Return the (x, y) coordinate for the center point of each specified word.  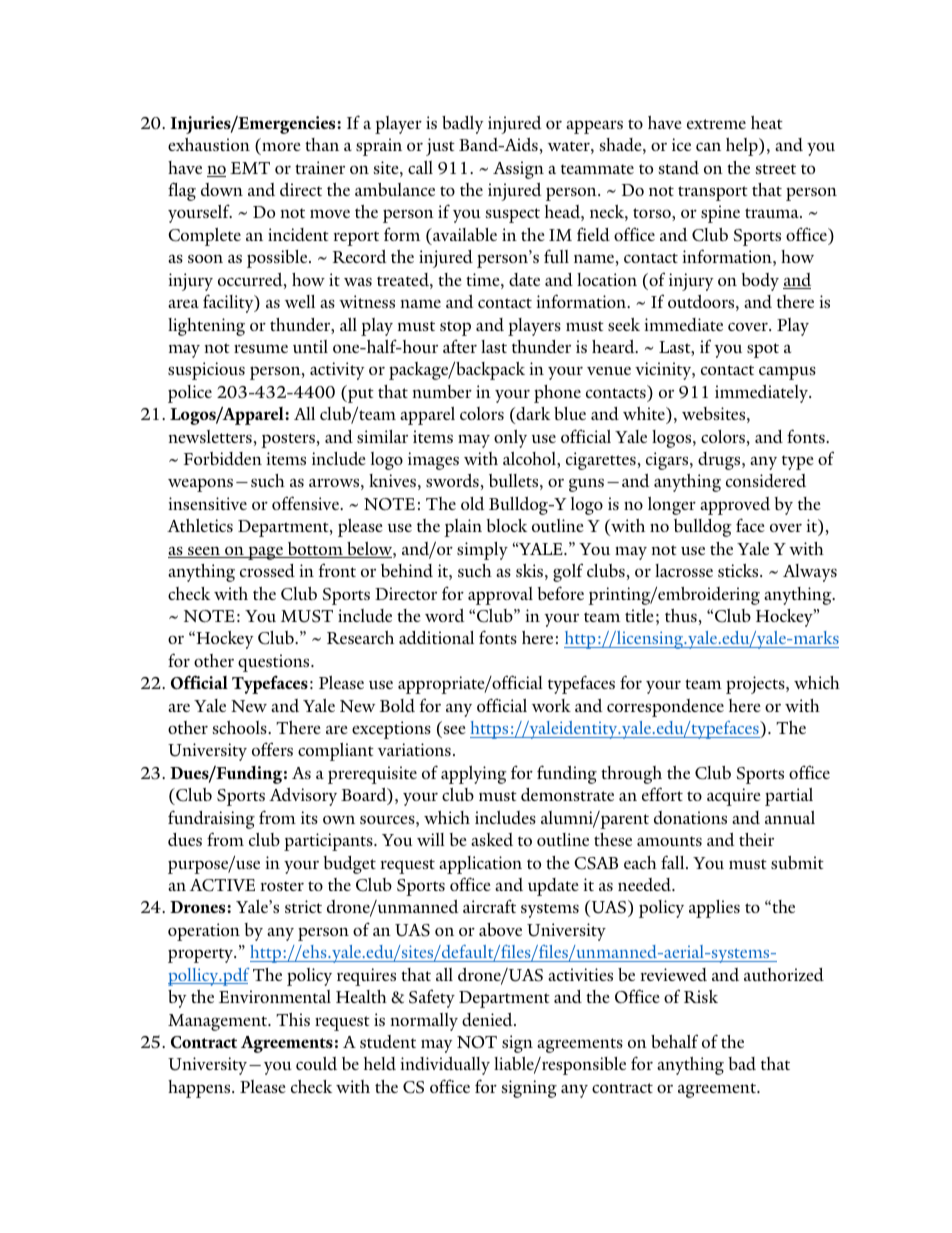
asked (492, 839)
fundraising (211, 819)
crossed (267, 570)
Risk (701, 996)
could (316, 1063)
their (756, 839)
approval (500, 596)
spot (763, 350)
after (460, 346)
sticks (739, 570)
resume (261, 348)
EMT (250, 168)
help (743, 147)
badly (463, 125)
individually (445, 1066)
